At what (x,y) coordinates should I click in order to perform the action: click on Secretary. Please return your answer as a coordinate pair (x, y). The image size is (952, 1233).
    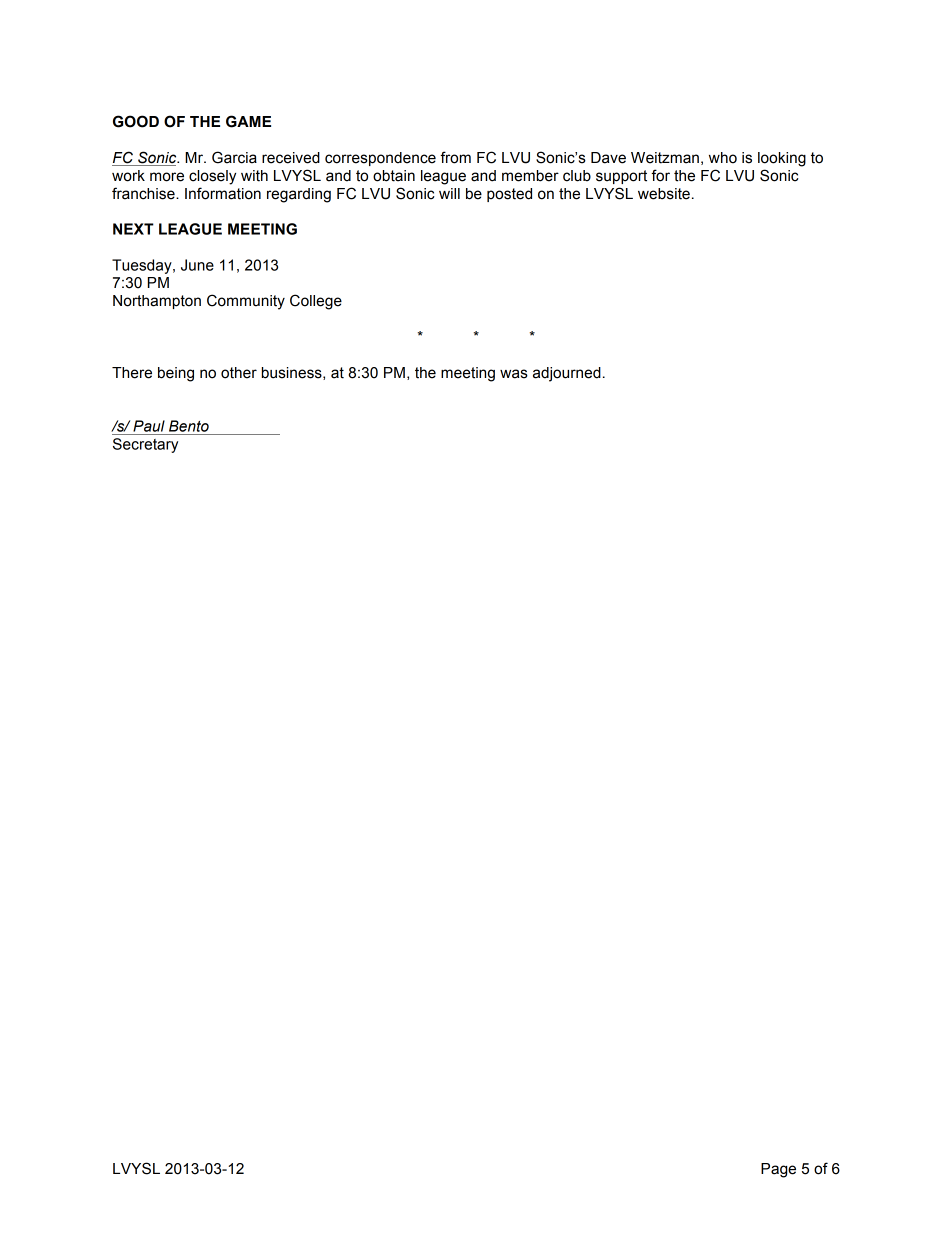
    Looking at the image, I should click on (145, 445).
